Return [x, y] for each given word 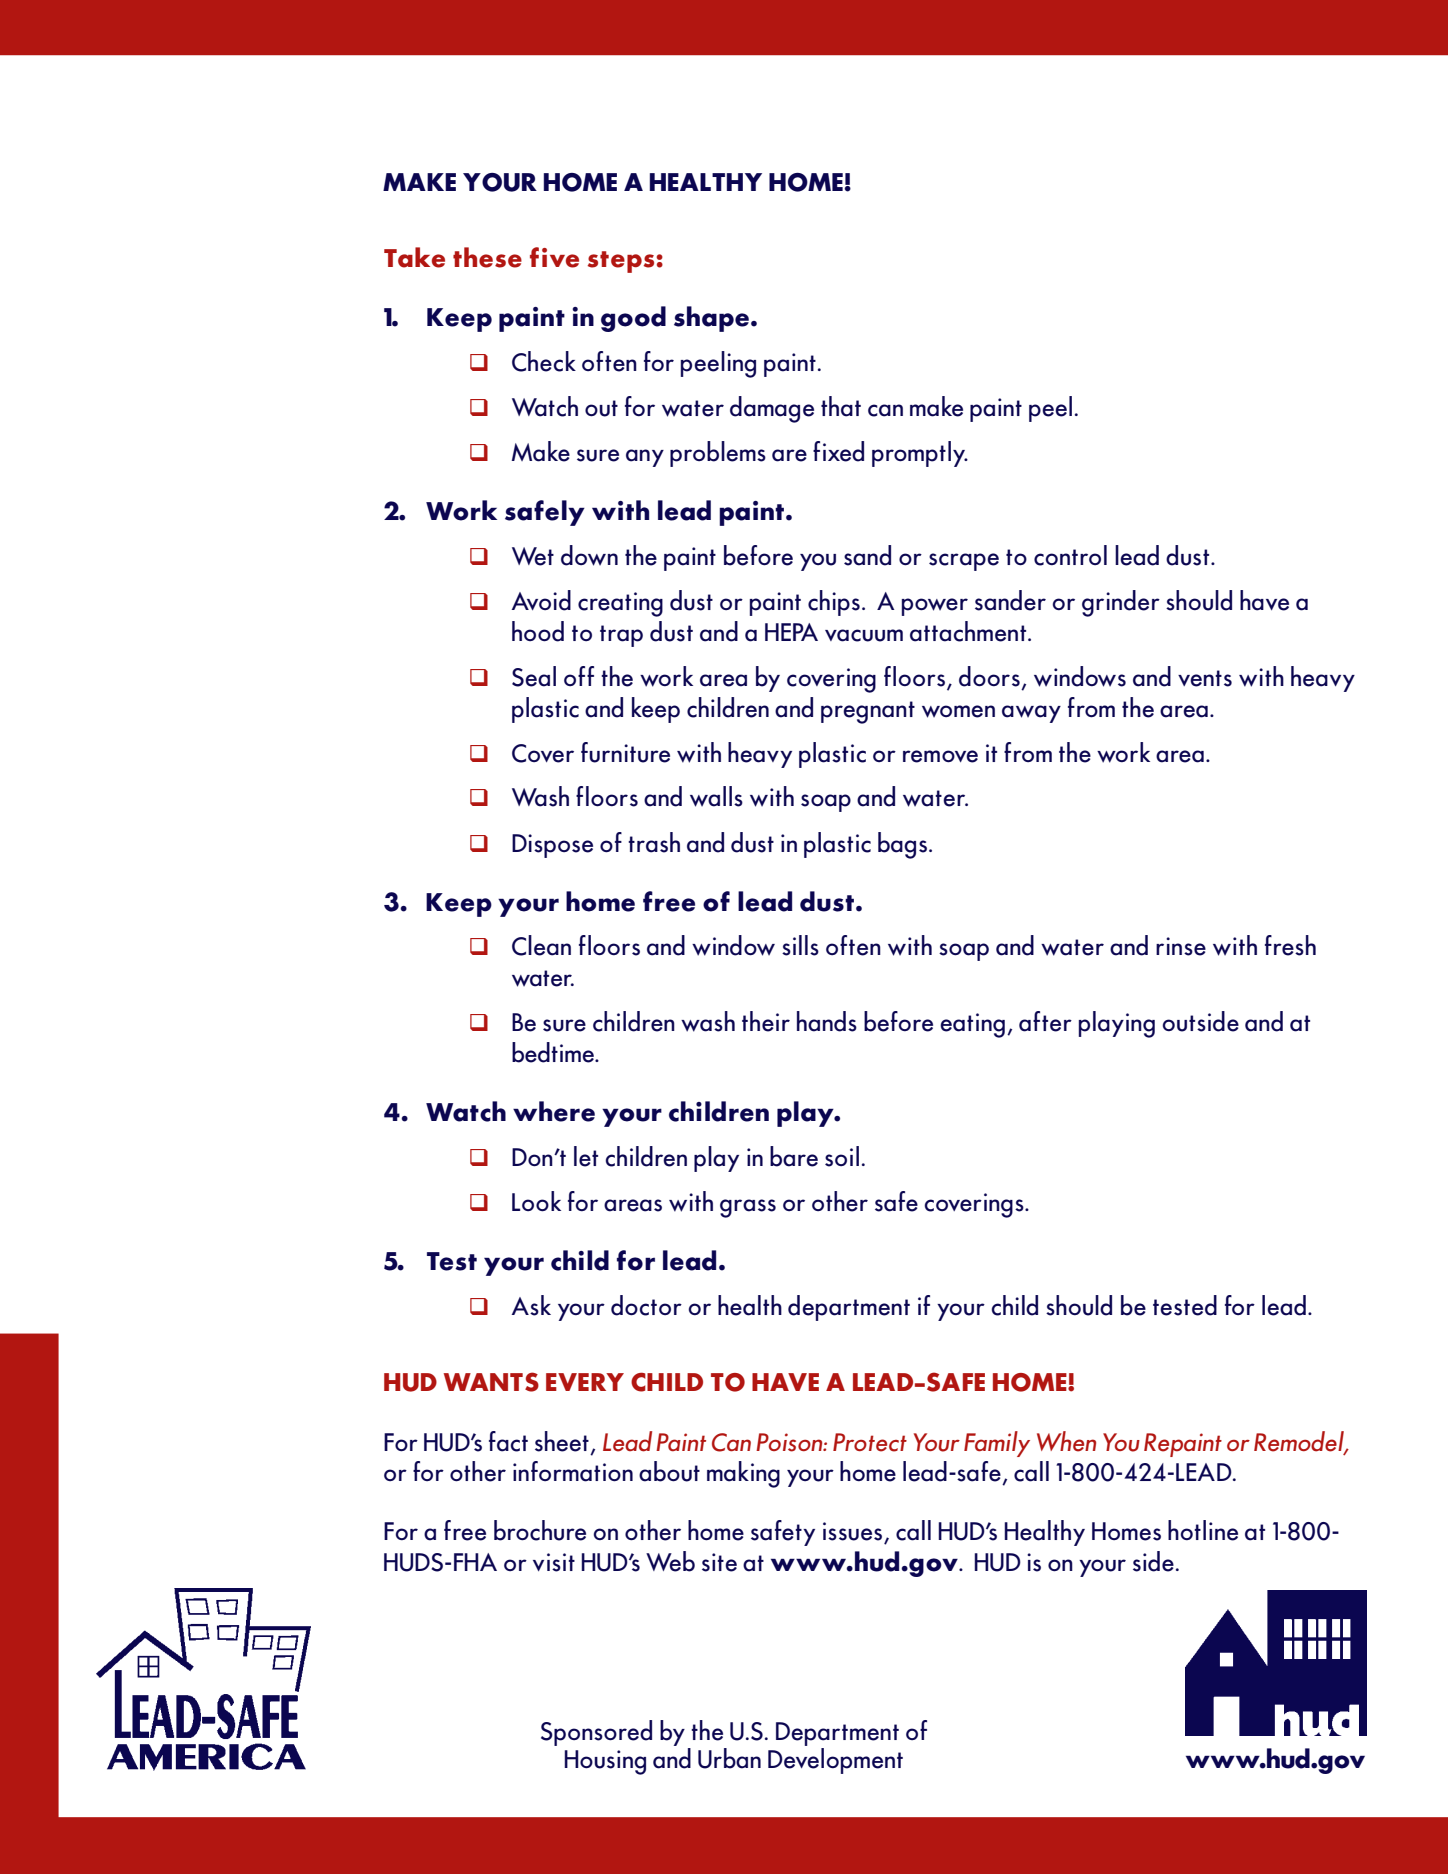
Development [835, 1761]
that [841, 406]
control [1070, 555]
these [487, 257]
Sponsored [596, 1733]
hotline [1203, 1530]
